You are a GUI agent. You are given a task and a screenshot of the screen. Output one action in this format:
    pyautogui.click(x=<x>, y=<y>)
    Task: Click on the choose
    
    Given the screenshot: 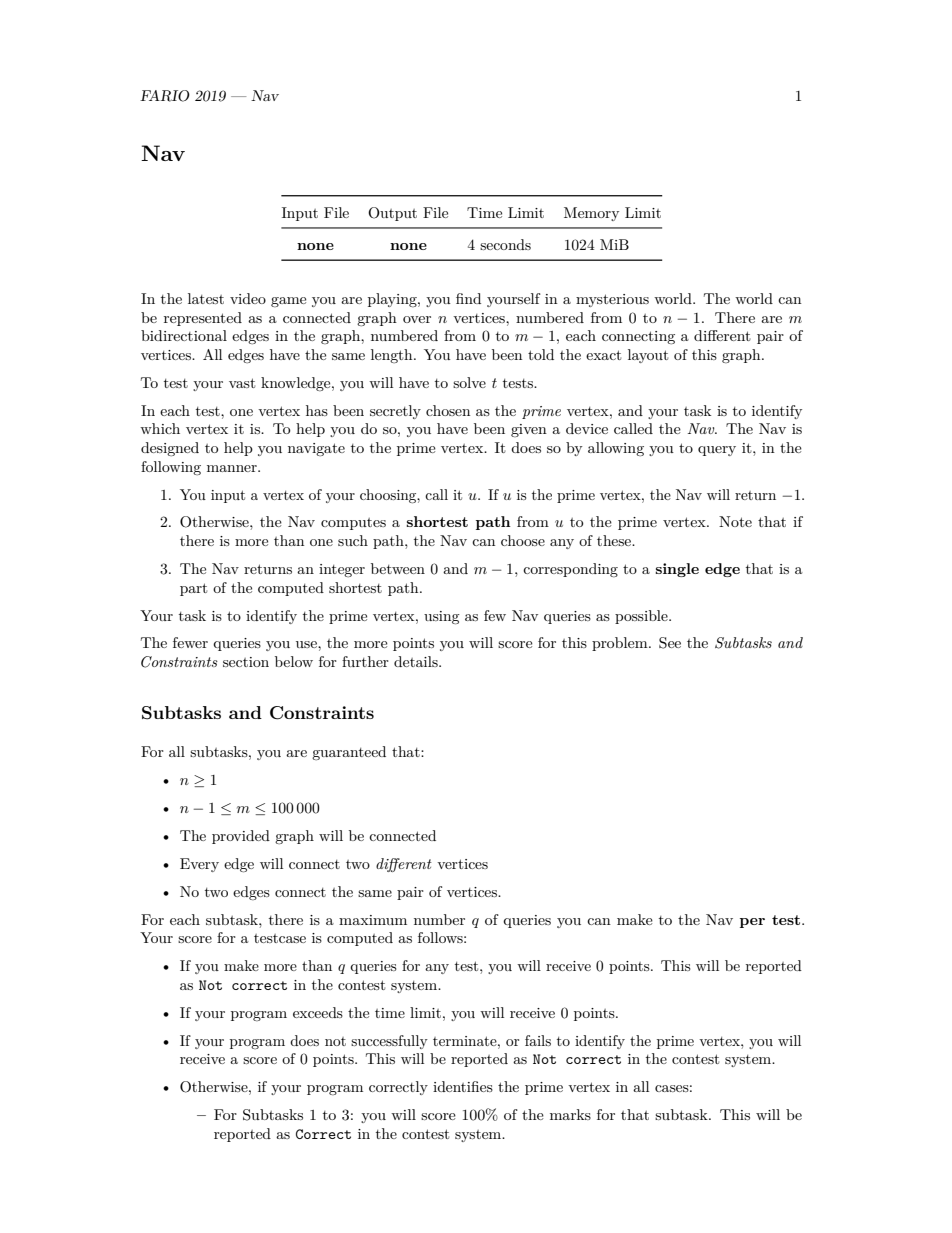 What is the action you would take?
    pyautogui.click(x=523, y=540)
